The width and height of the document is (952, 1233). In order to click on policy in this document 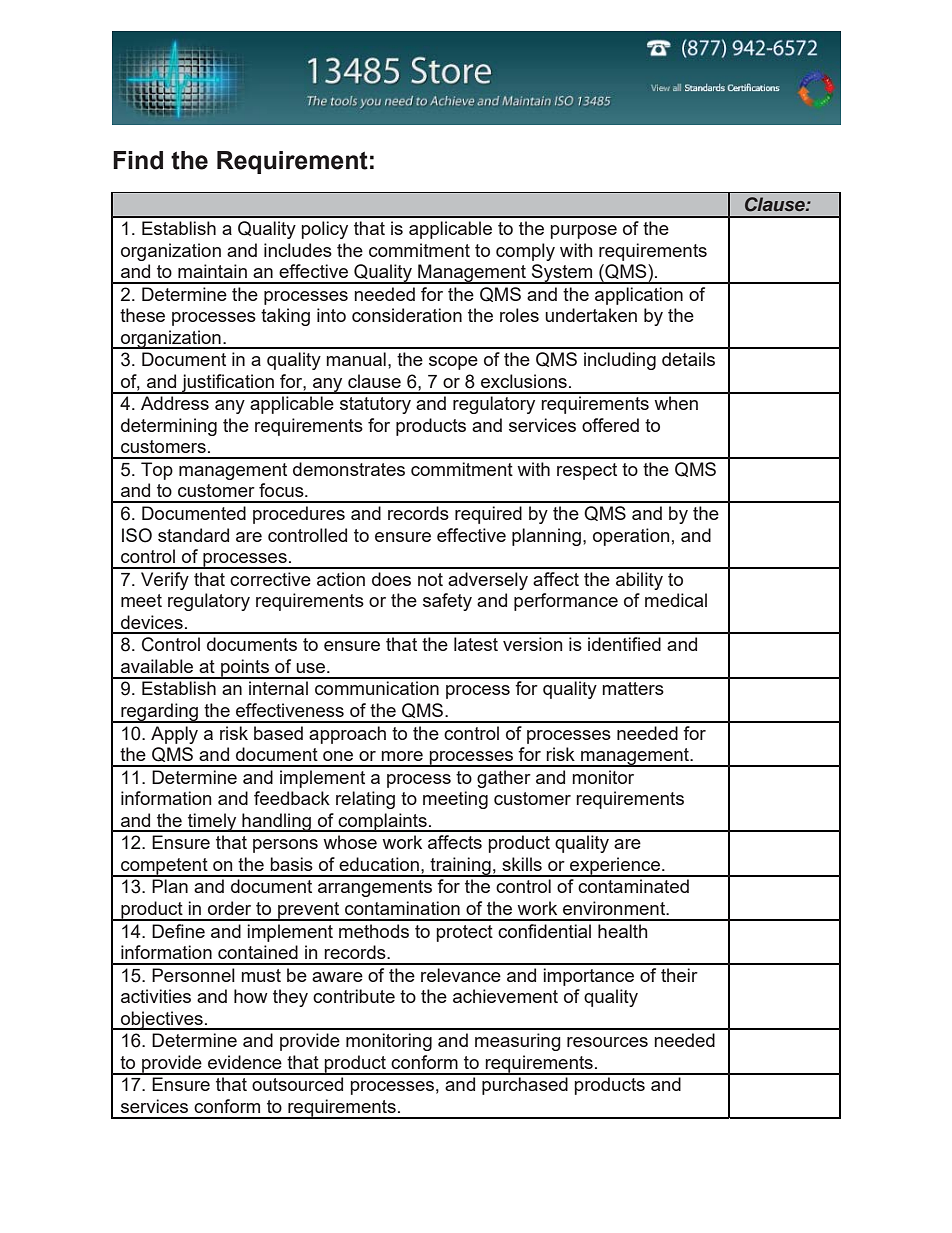, I will do `click(324, 230)`.
